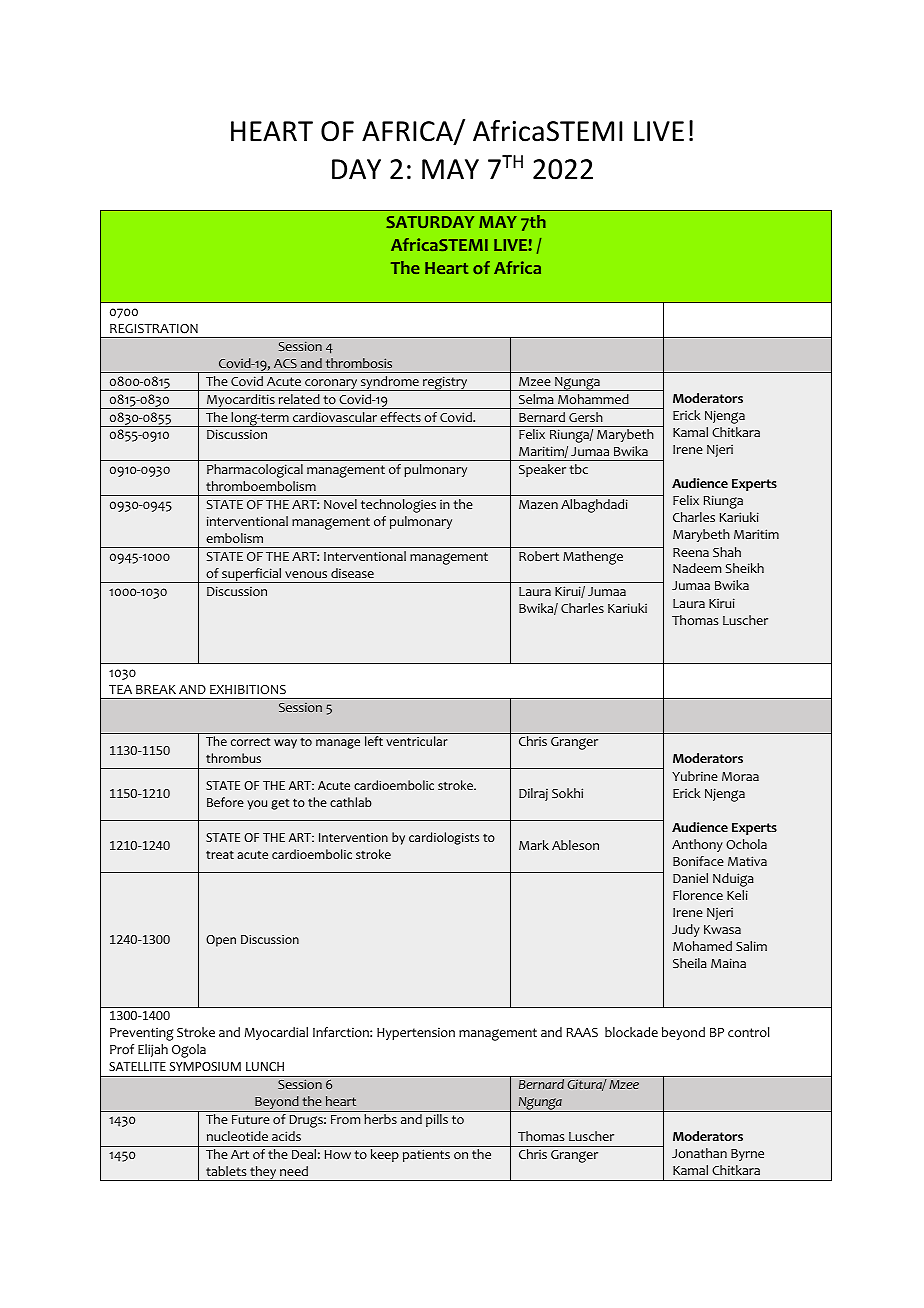 The image size is (924, 1308). I want to click on nucleotide, so click(237, 1136).
